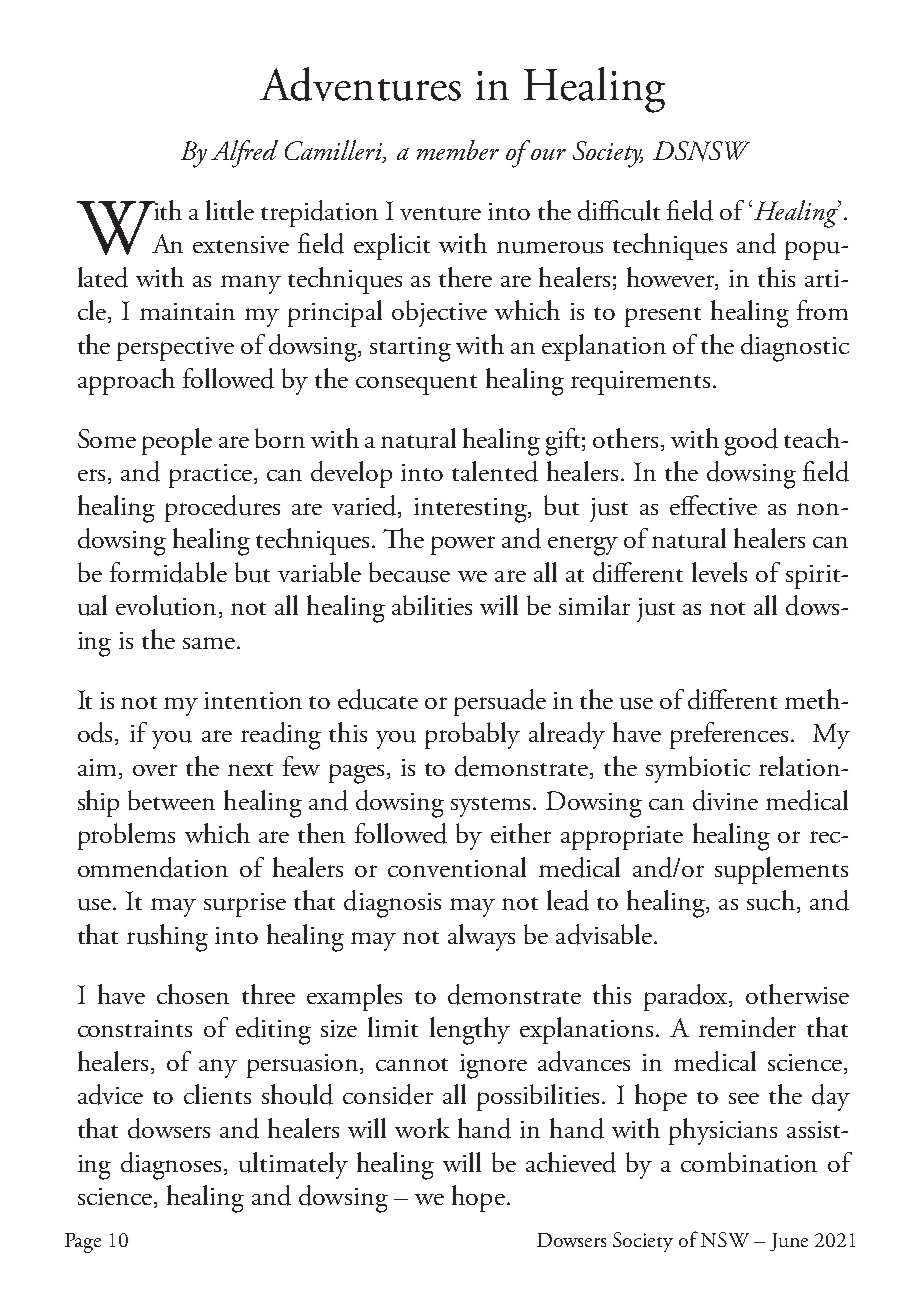 This page has width=924, height=1308. Describe the element at coordinates (457, 867) in the page. I see `conventional` at that location.
